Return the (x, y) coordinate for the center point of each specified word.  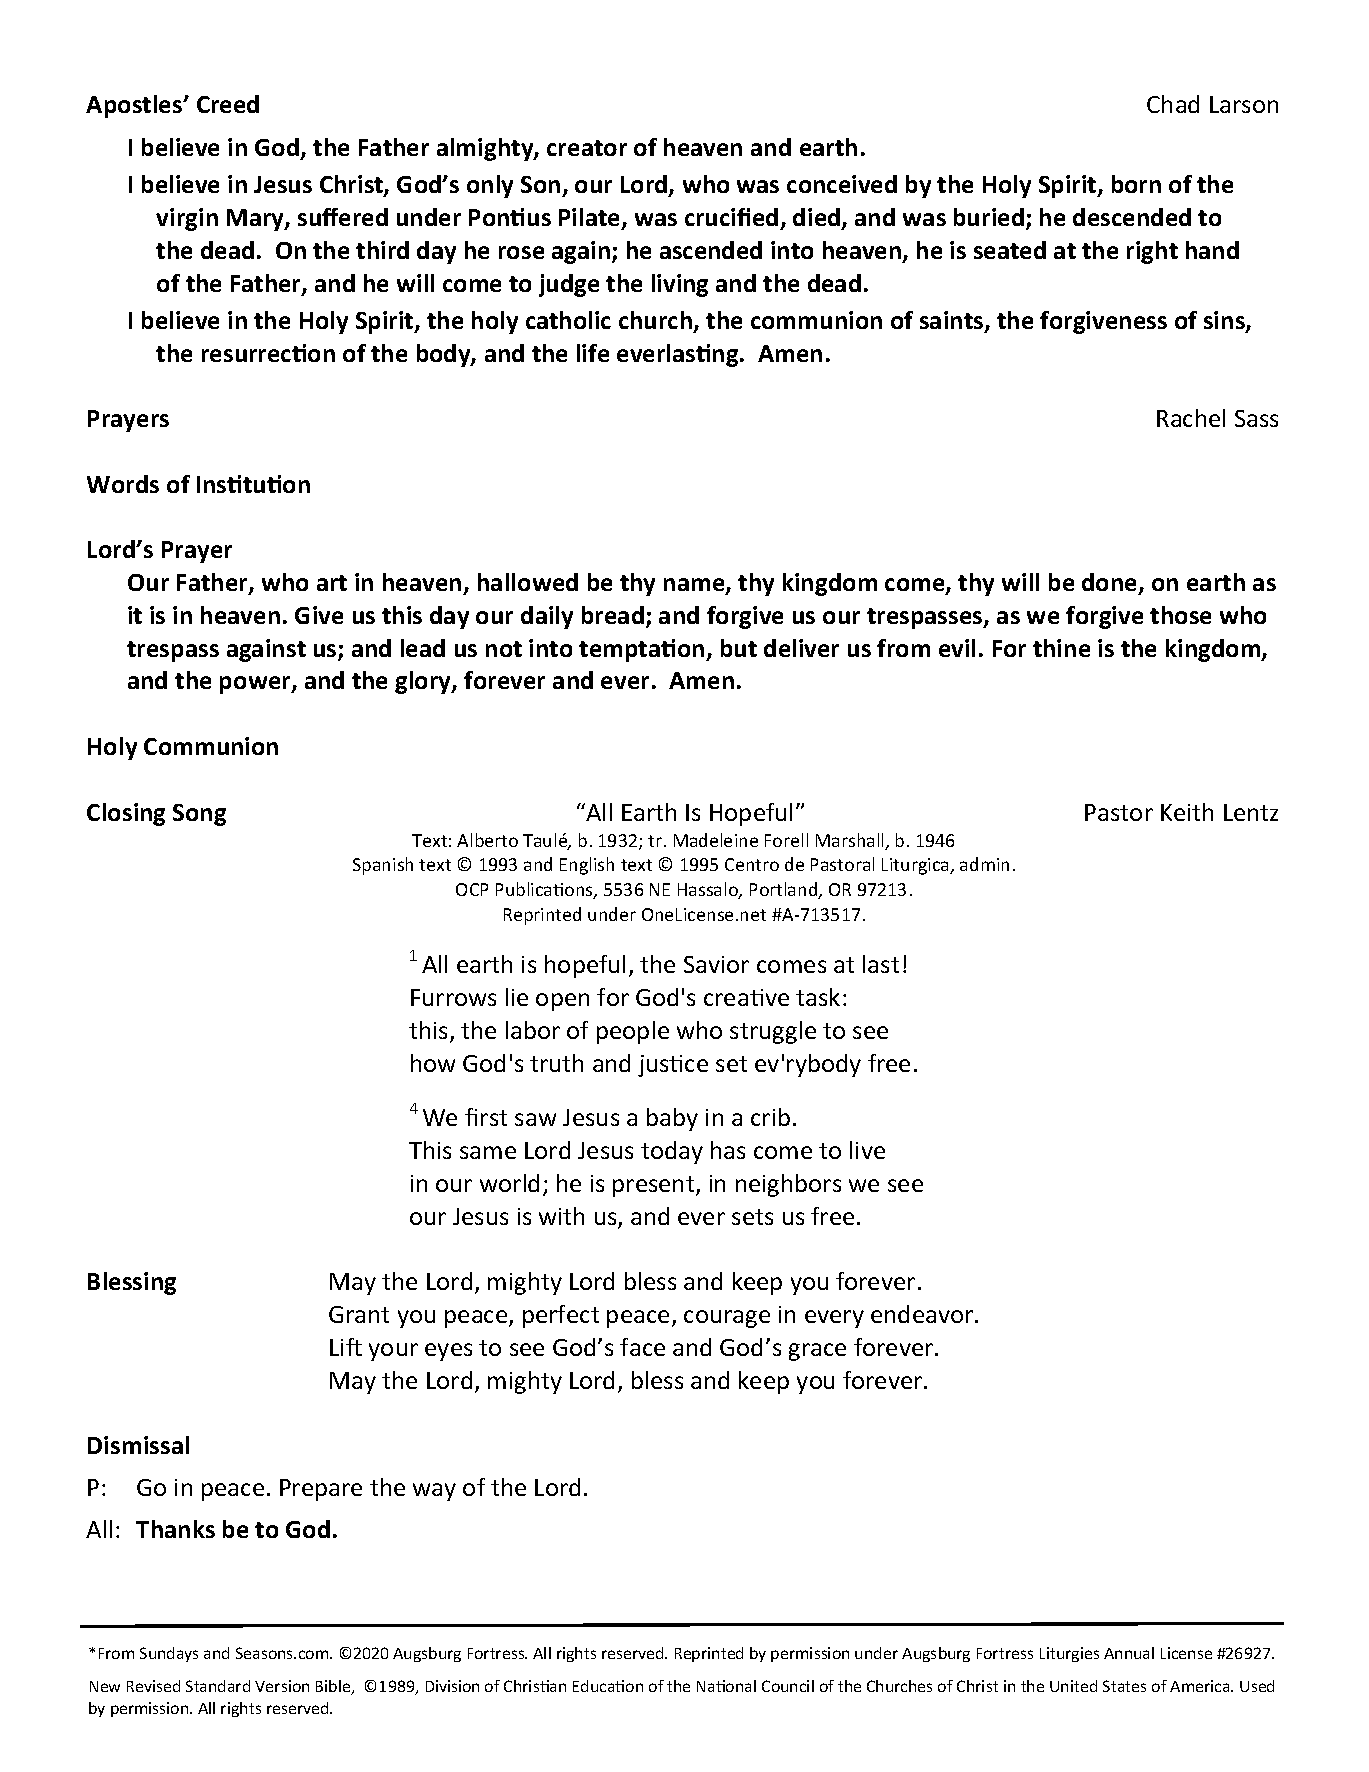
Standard (218, 1686)
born (1136, 184)
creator (587, 148)
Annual (1129, 1653)
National (726, 1686)
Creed (228, 104)
